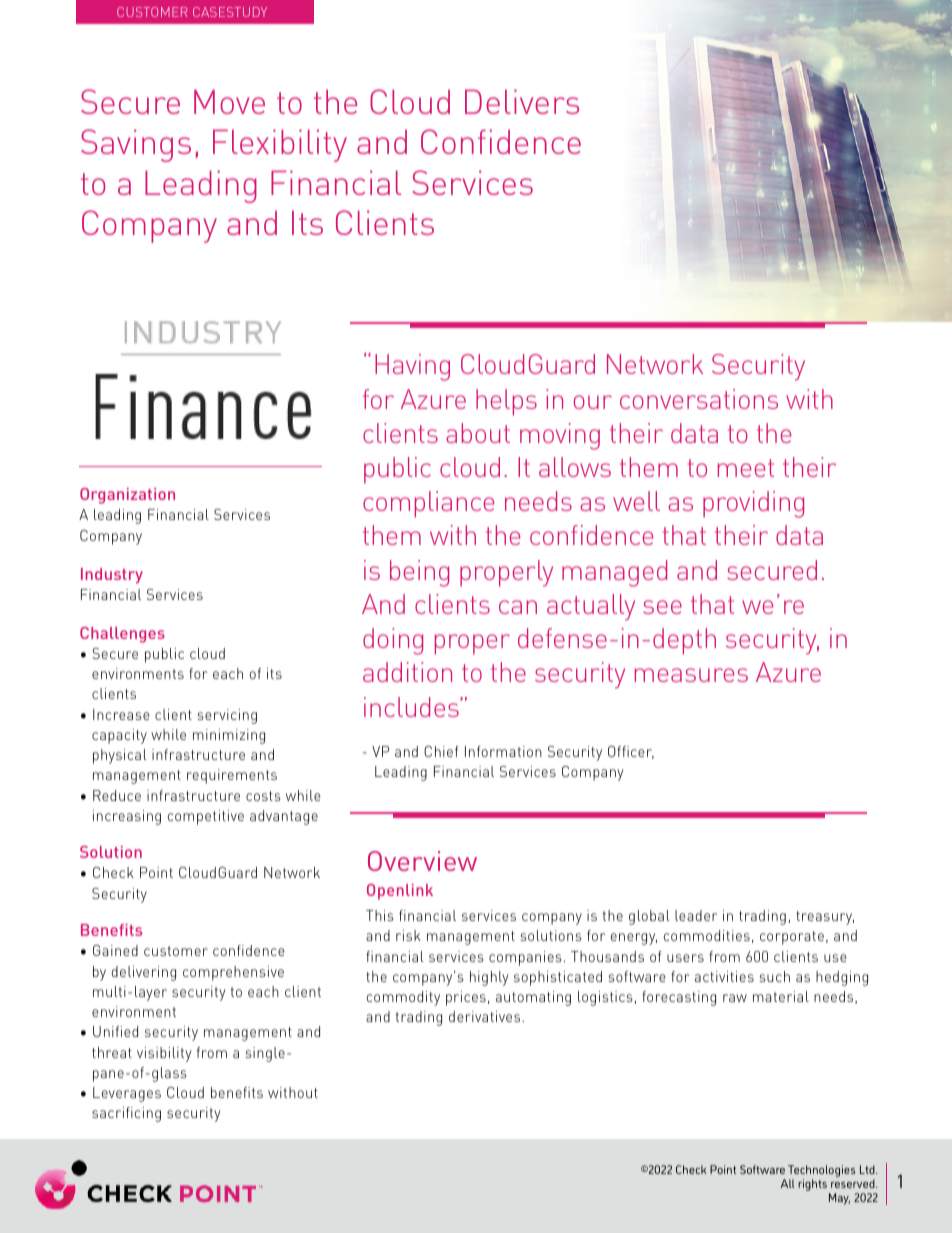 This screenshot has height=1233, width=952. I want to click on companies, so click(525, 958).
